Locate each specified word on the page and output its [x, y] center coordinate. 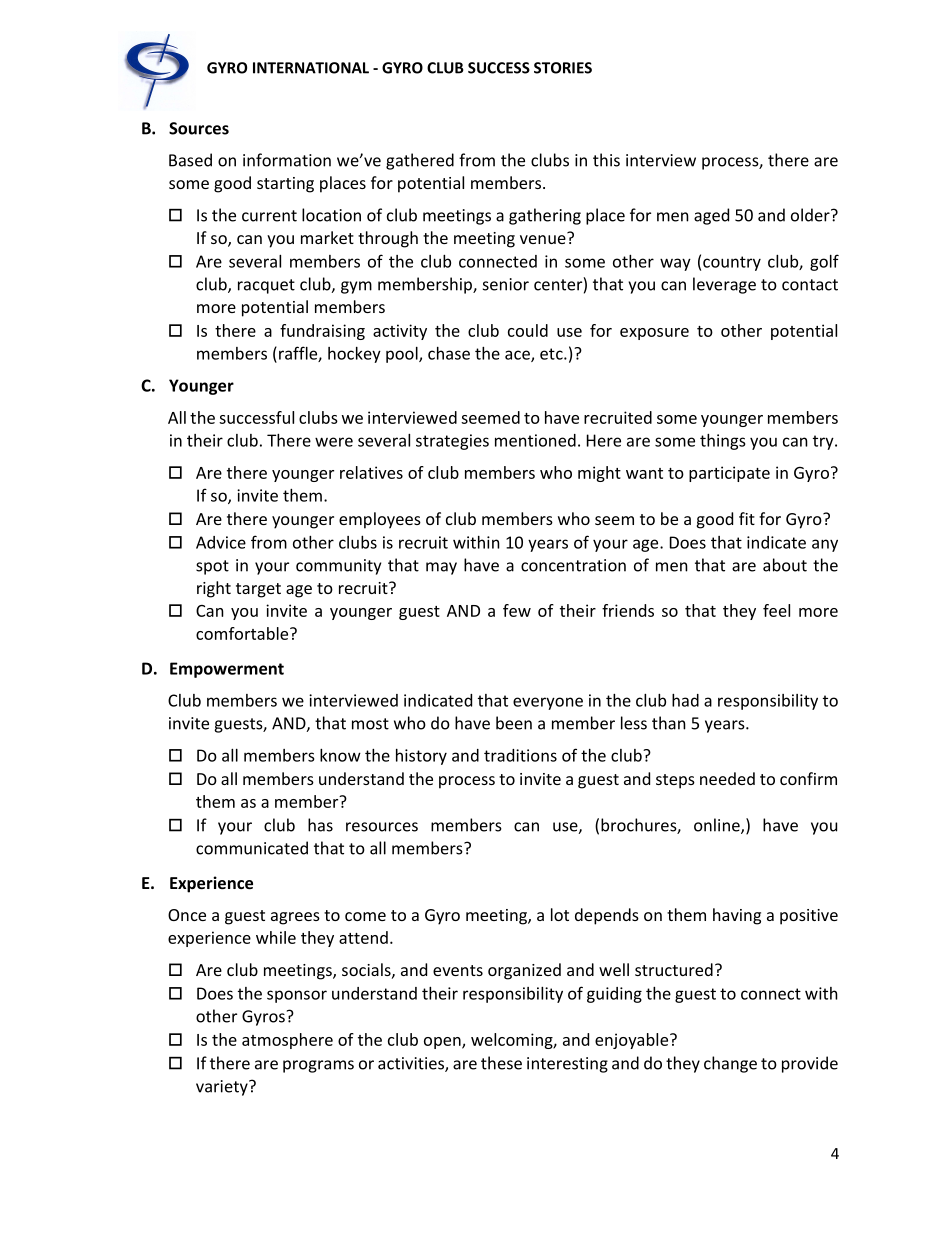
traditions [520, 755]
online [718, 826]
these [501, 1063]
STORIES [563, 68]
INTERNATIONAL [311, 68]
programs [318, 1066]
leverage [724, 285]
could [528, 330]
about [785, 565]
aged [711, 216]
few [517, 610]
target [258, 590]
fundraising [322, 332]
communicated [252, 848]
